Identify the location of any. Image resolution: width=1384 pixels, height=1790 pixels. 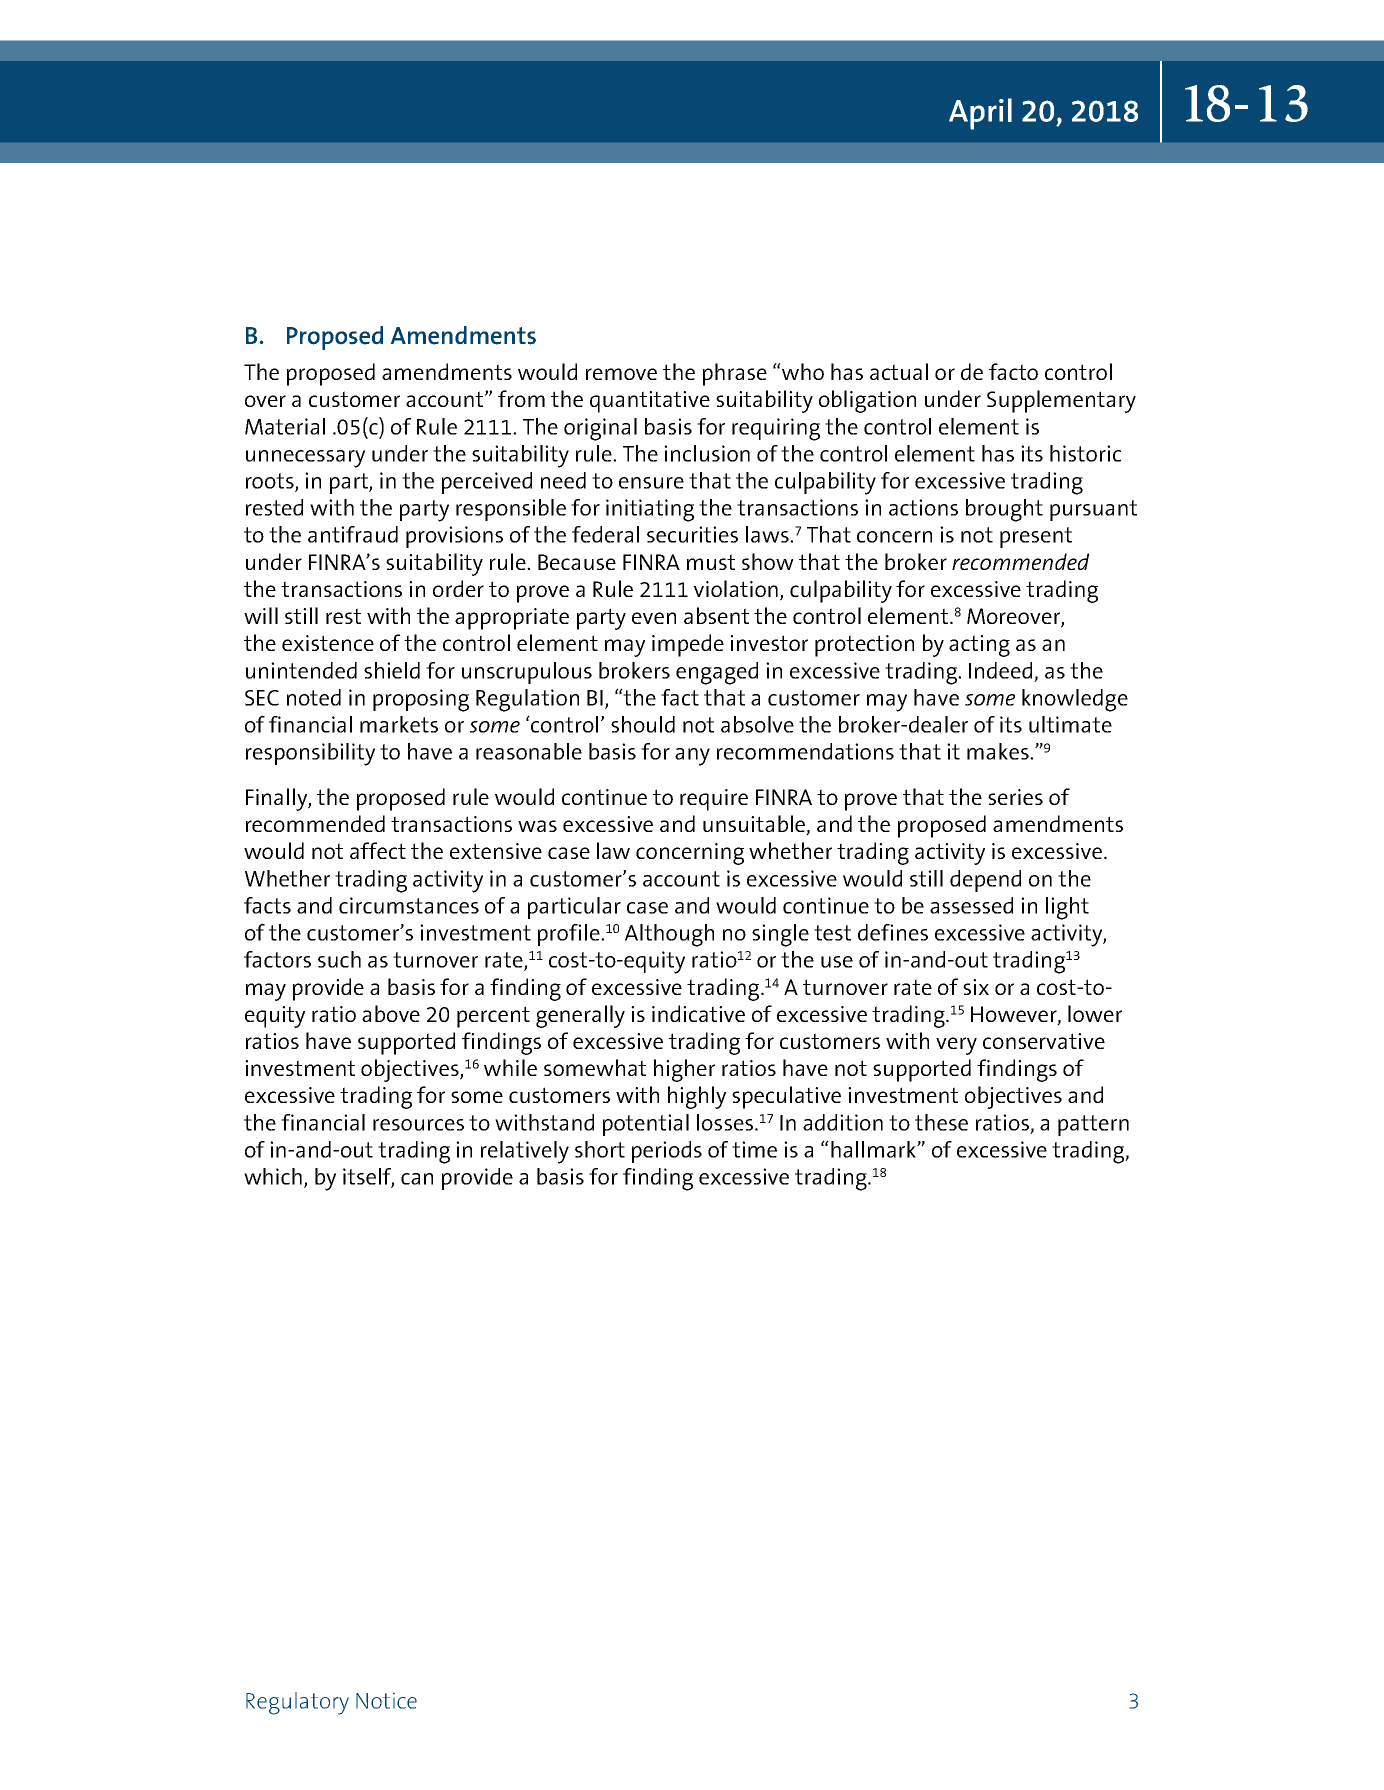
(692, 757).
